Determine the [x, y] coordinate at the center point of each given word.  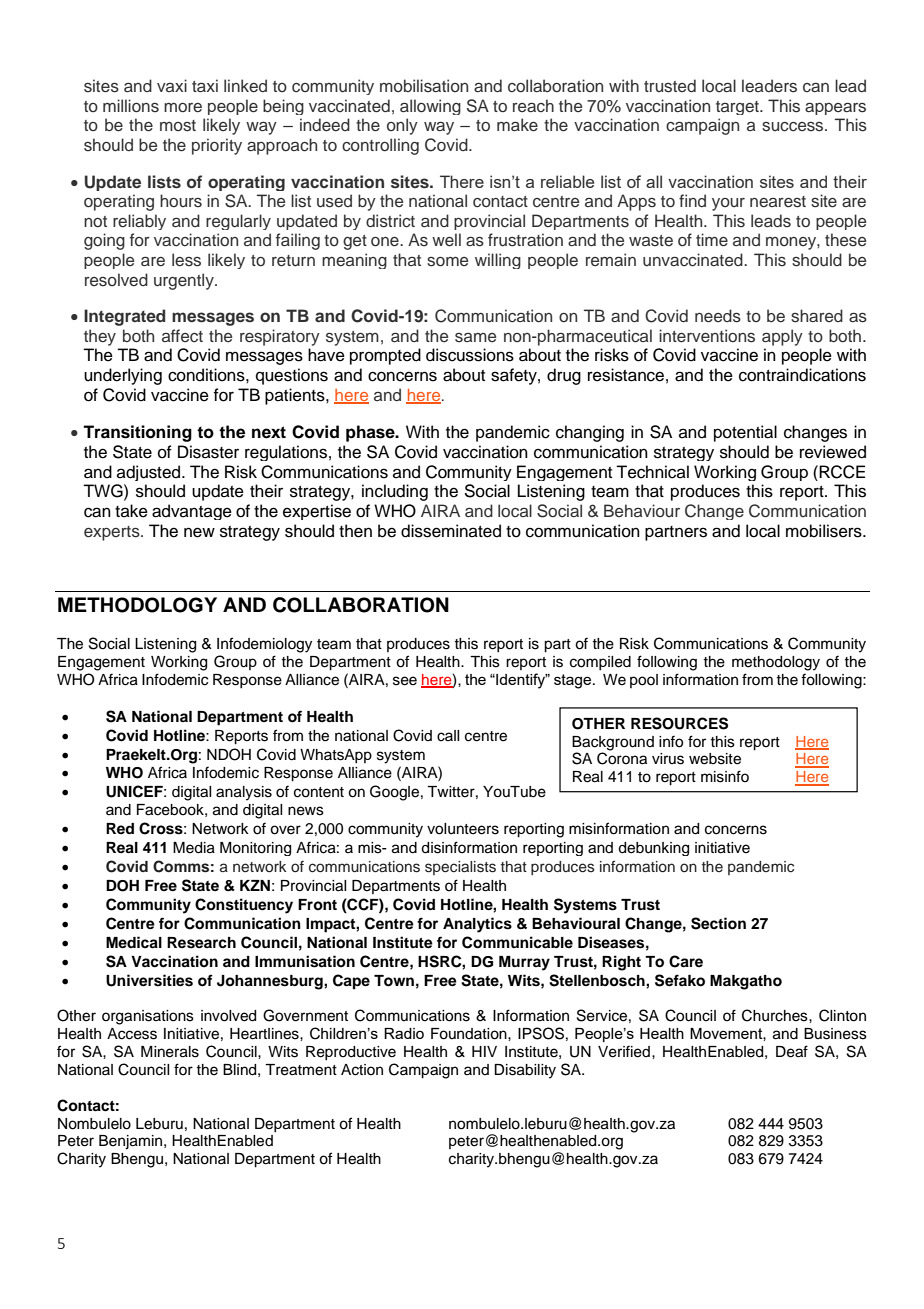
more [183, 107]
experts [113, 533]
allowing [430, 107]
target [738, 108]
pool [644, 681]
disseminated [451, 531]
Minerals [170, 1052]
